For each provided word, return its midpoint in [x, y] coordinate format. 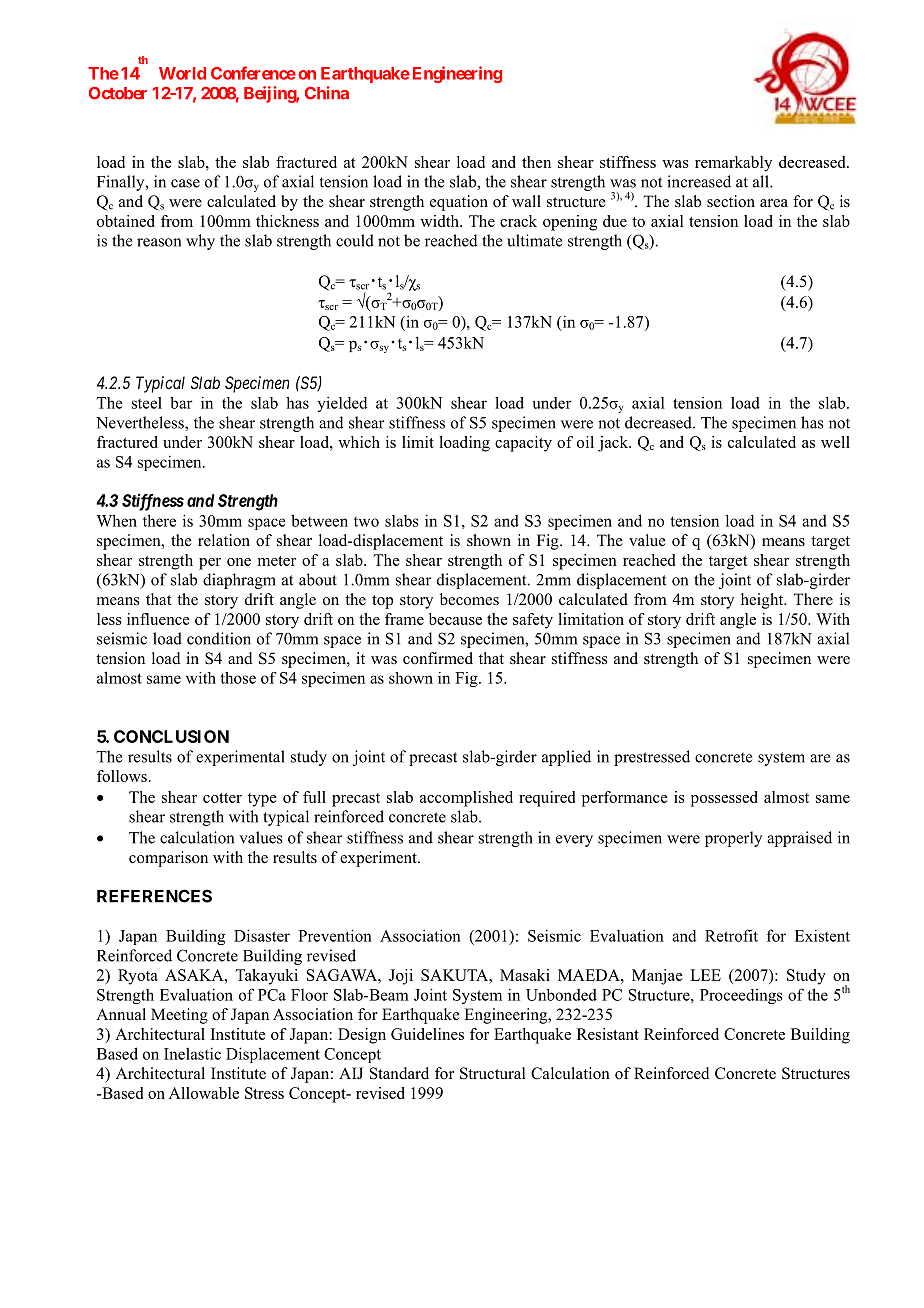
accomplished [466, 799]
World [182, 73]
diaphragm [239, 581]
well [835, 442]
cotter [222, 798]
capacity [523, 444]
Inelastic [192, 1053]
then [536, 162]
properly [733, 839]
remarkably [733, 164]
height [763, 601]
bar [181, 403]
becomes [469, 599]
